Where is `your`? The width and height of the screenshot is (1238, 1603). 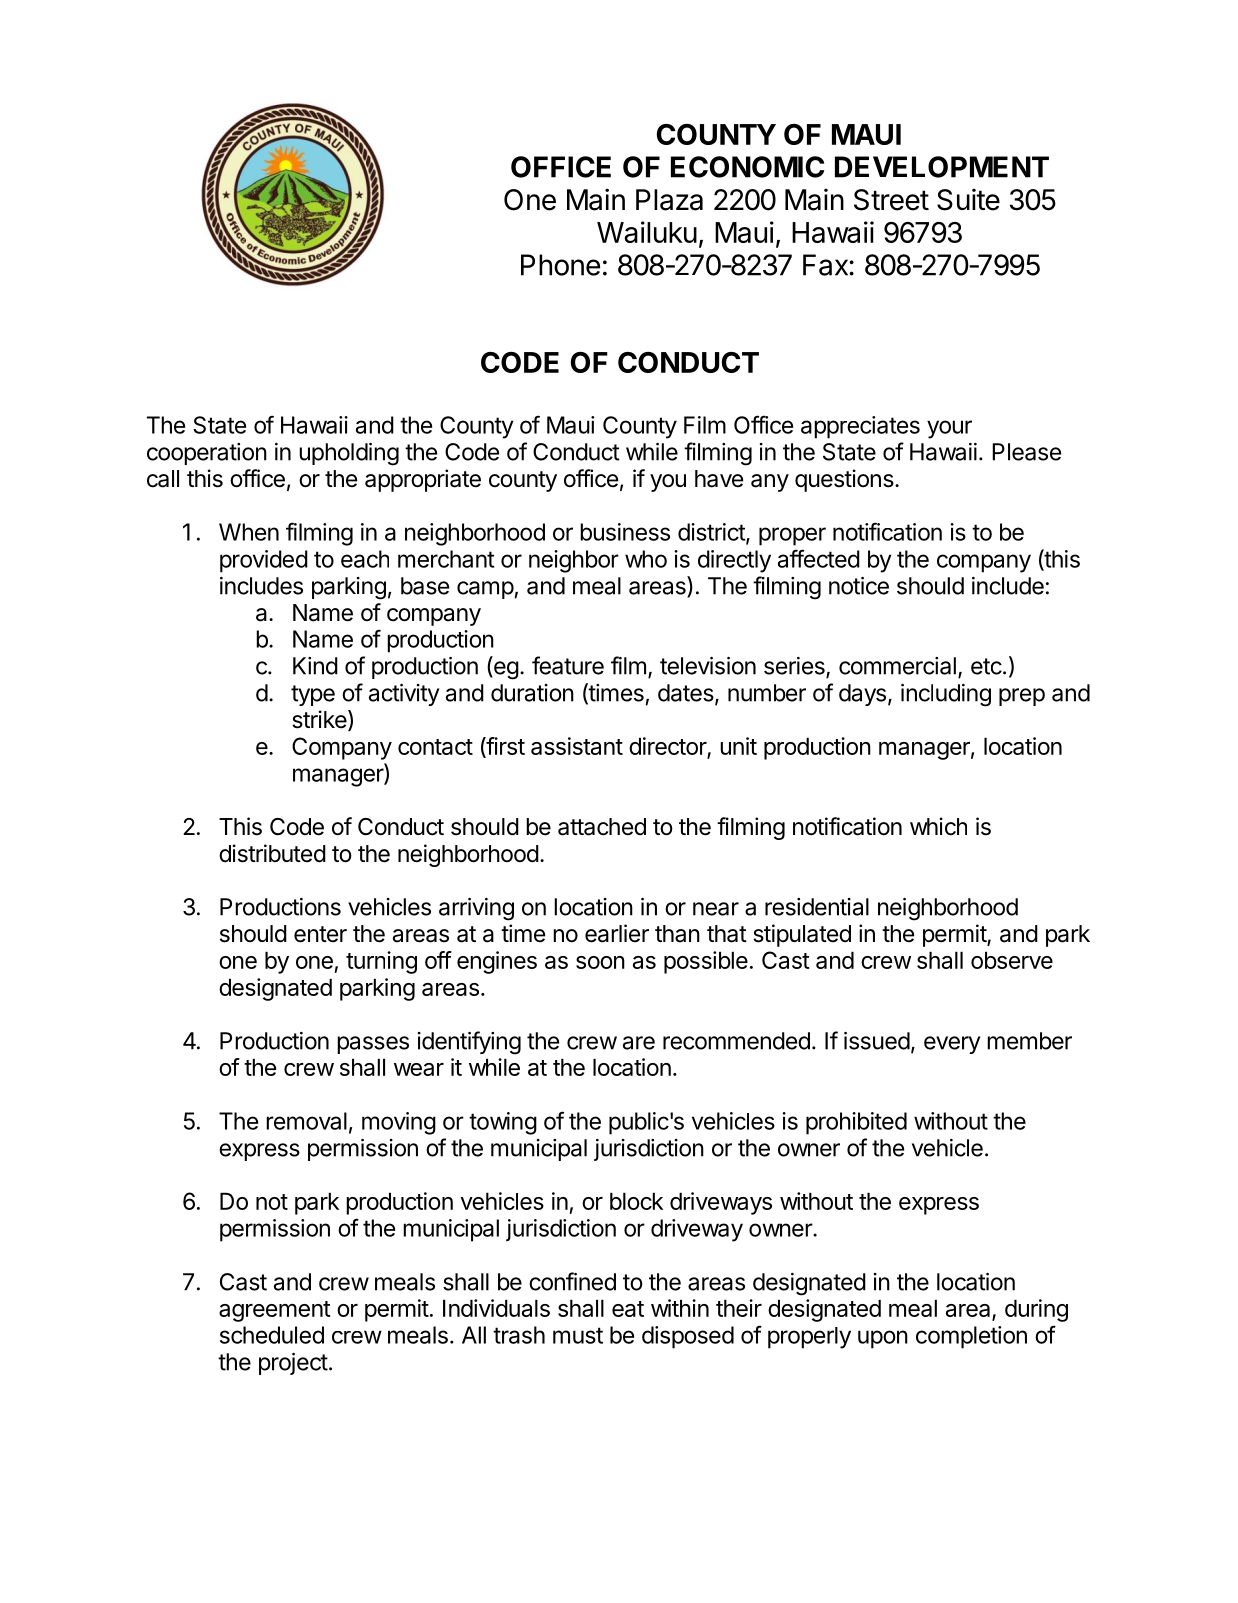 your is located at coordinates (949, 429).
